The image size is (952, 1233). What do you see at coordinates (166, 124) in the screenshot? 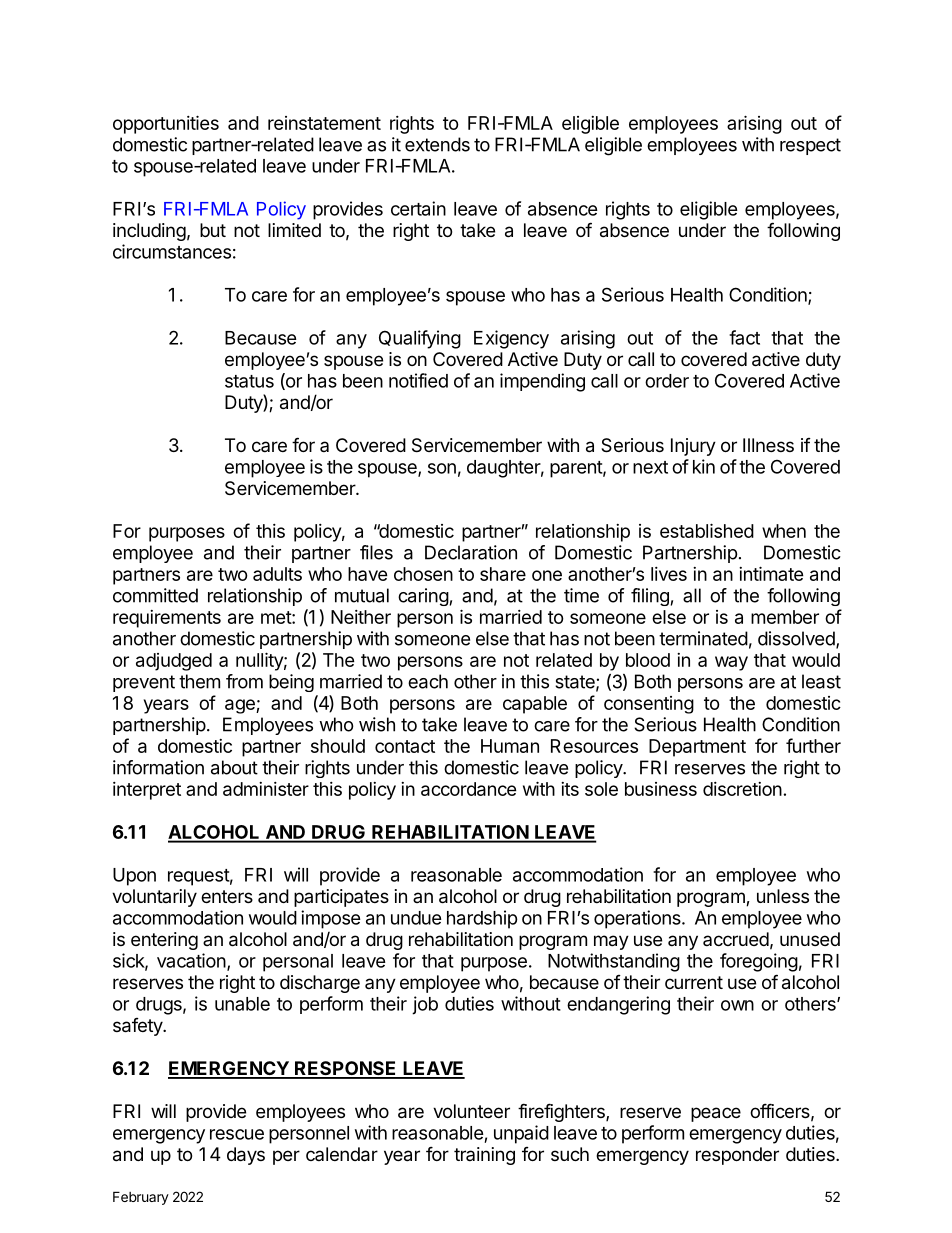
I see `opportunities` at bounding box center [166, 124].
